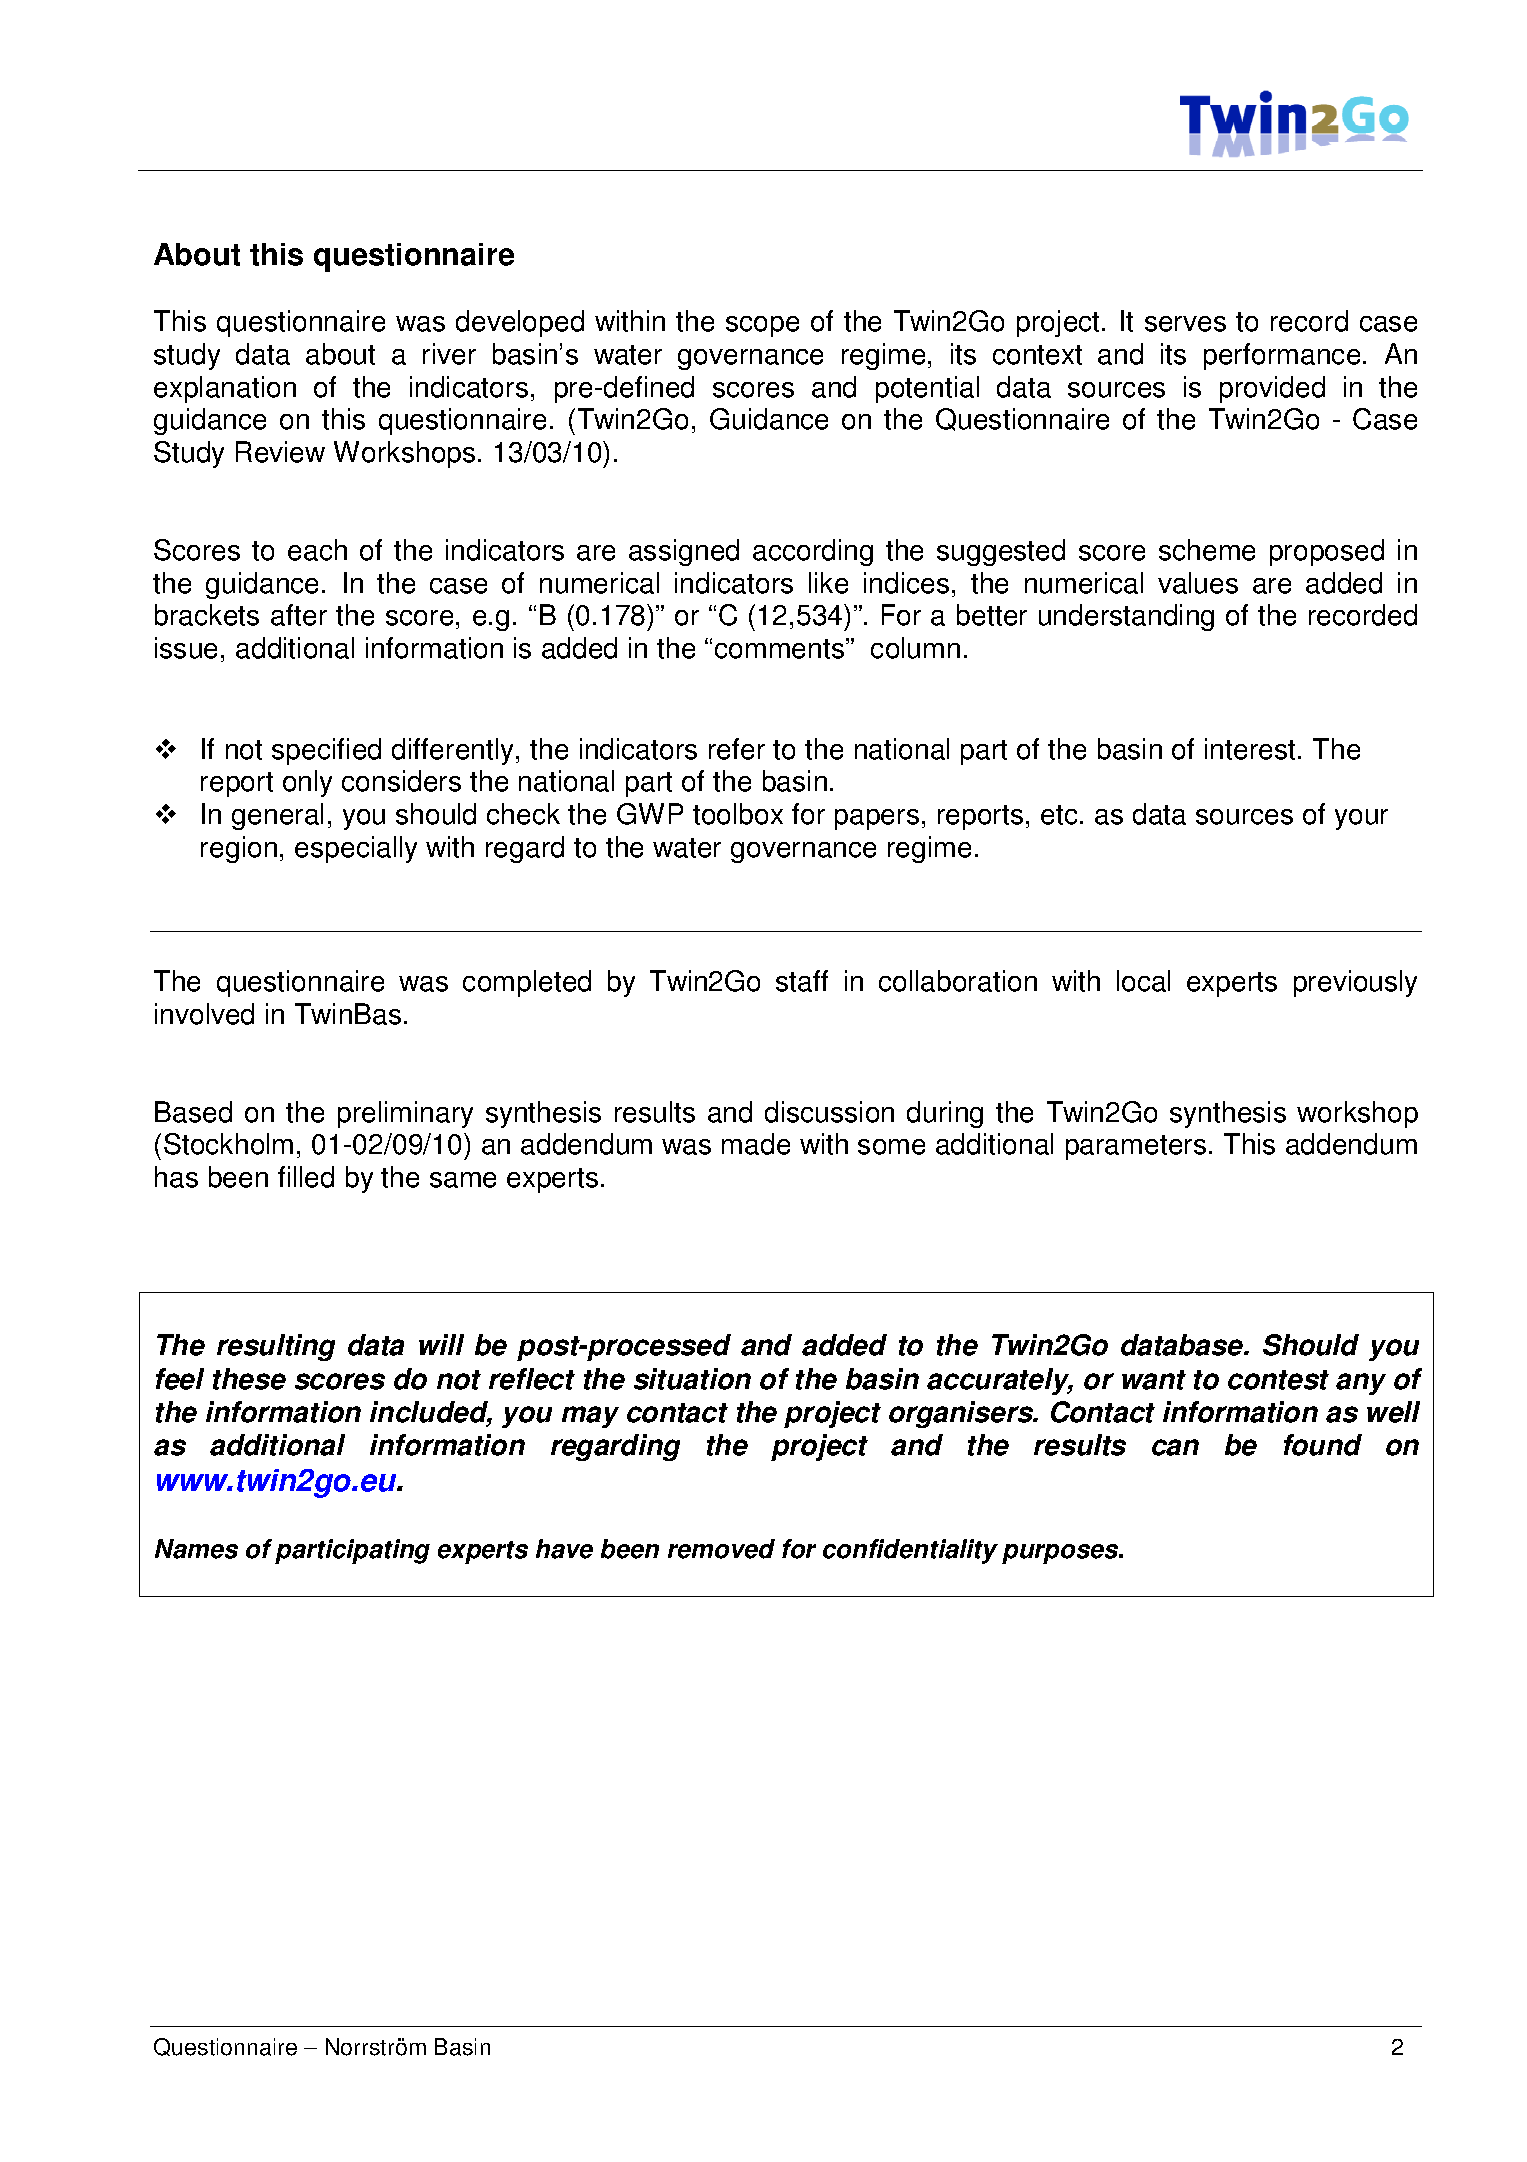  What do you see at coordinates (225, 389) in the screenshot?
I see `explanation` at bounding box center [225, 389].
